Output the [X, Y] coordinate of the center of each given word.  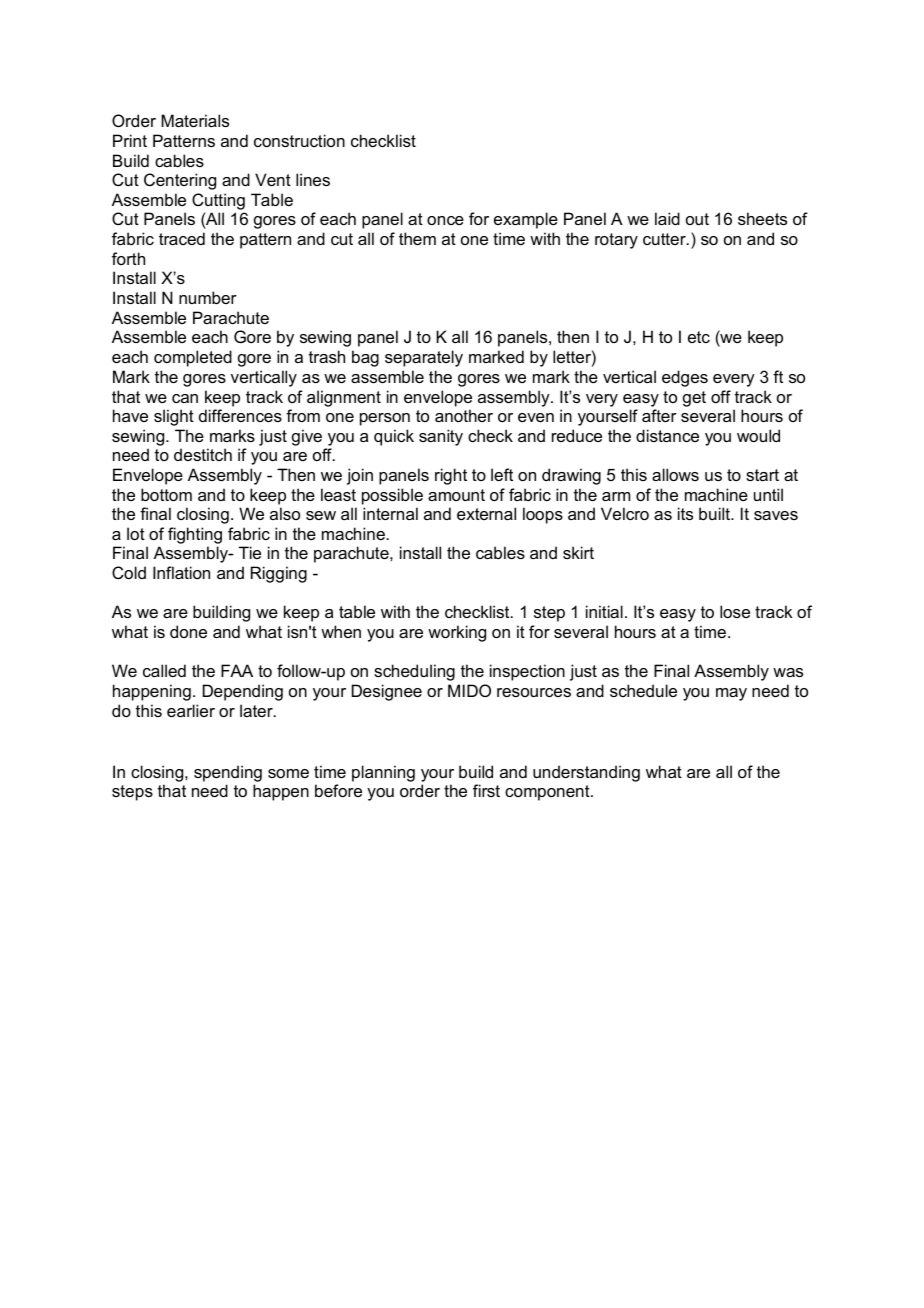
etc [699, 337]
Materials [195, 120]
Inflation [181, 572]
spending [228, 773]
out [697, 219]
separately [424, 358]
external [486, 513]
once [445, 220]
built [715, 513]
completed [193, 358]
